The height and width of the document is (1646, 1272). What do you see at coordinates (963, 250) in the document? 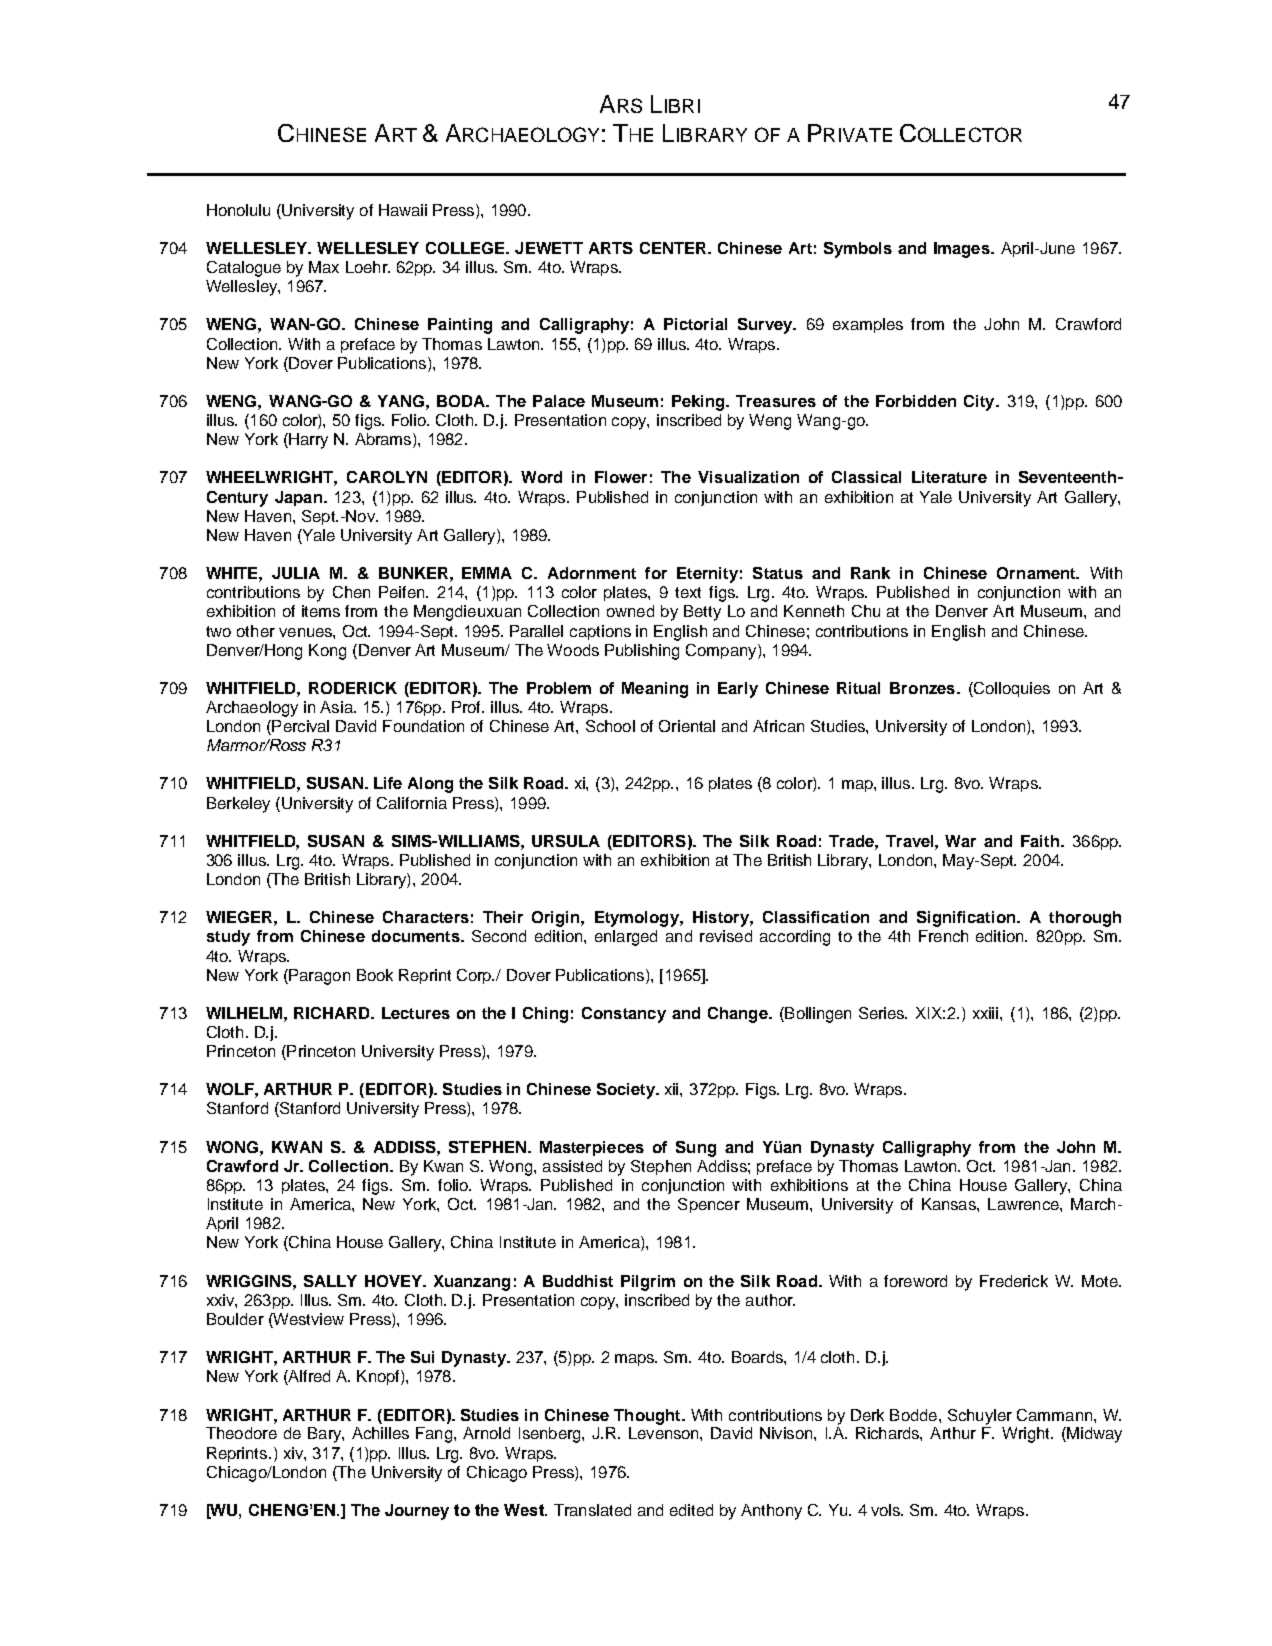
I see `Images` at bounding box center [963, 250].
